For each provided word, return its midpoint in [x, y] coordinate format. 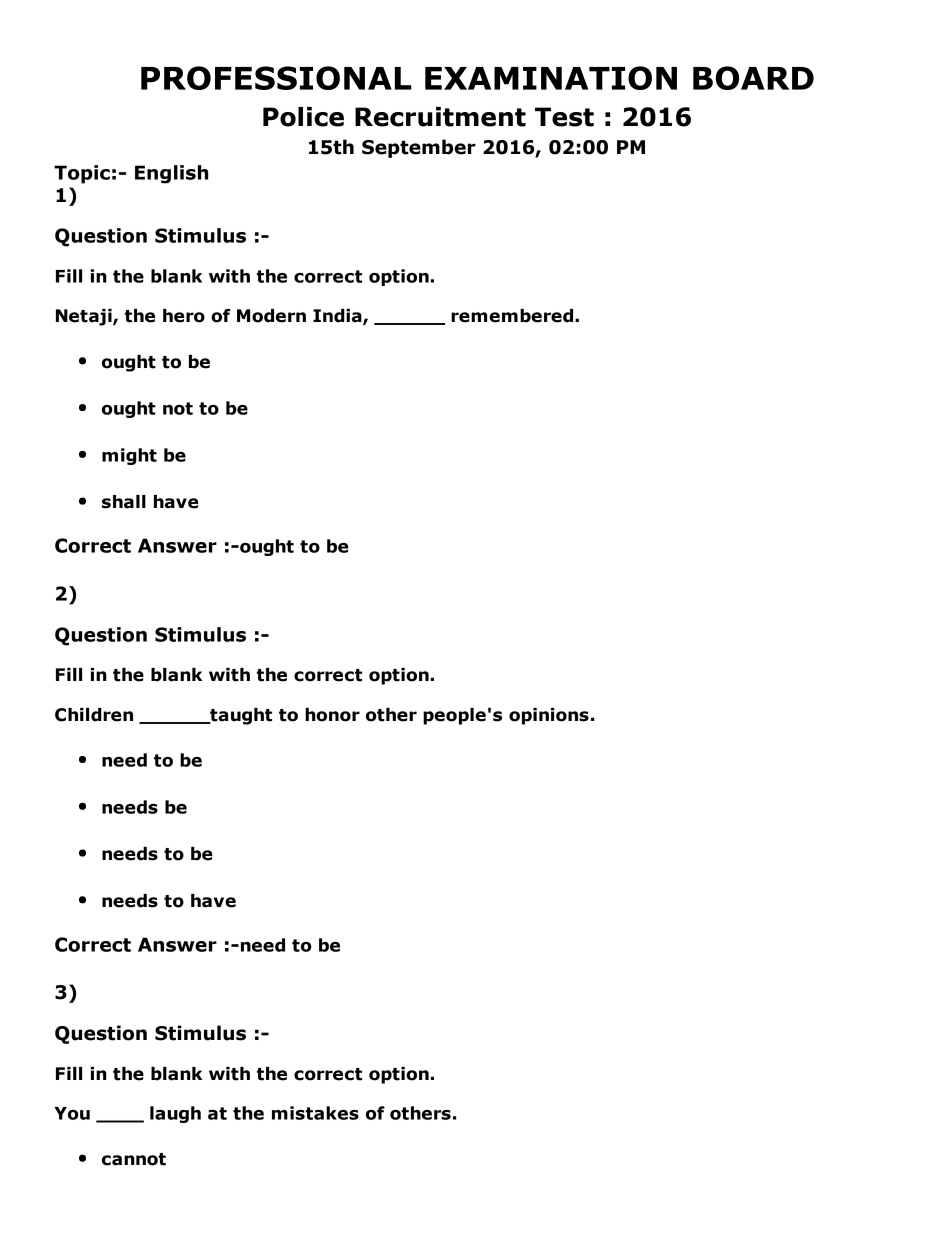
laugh [175, 1114]
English [172, 174]
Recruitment [440, 117]
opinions [549, 716]
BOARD [753, 78]
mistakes [315, 1113]
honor [332, 715]
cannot [134, 1159]
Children [94, 715]
